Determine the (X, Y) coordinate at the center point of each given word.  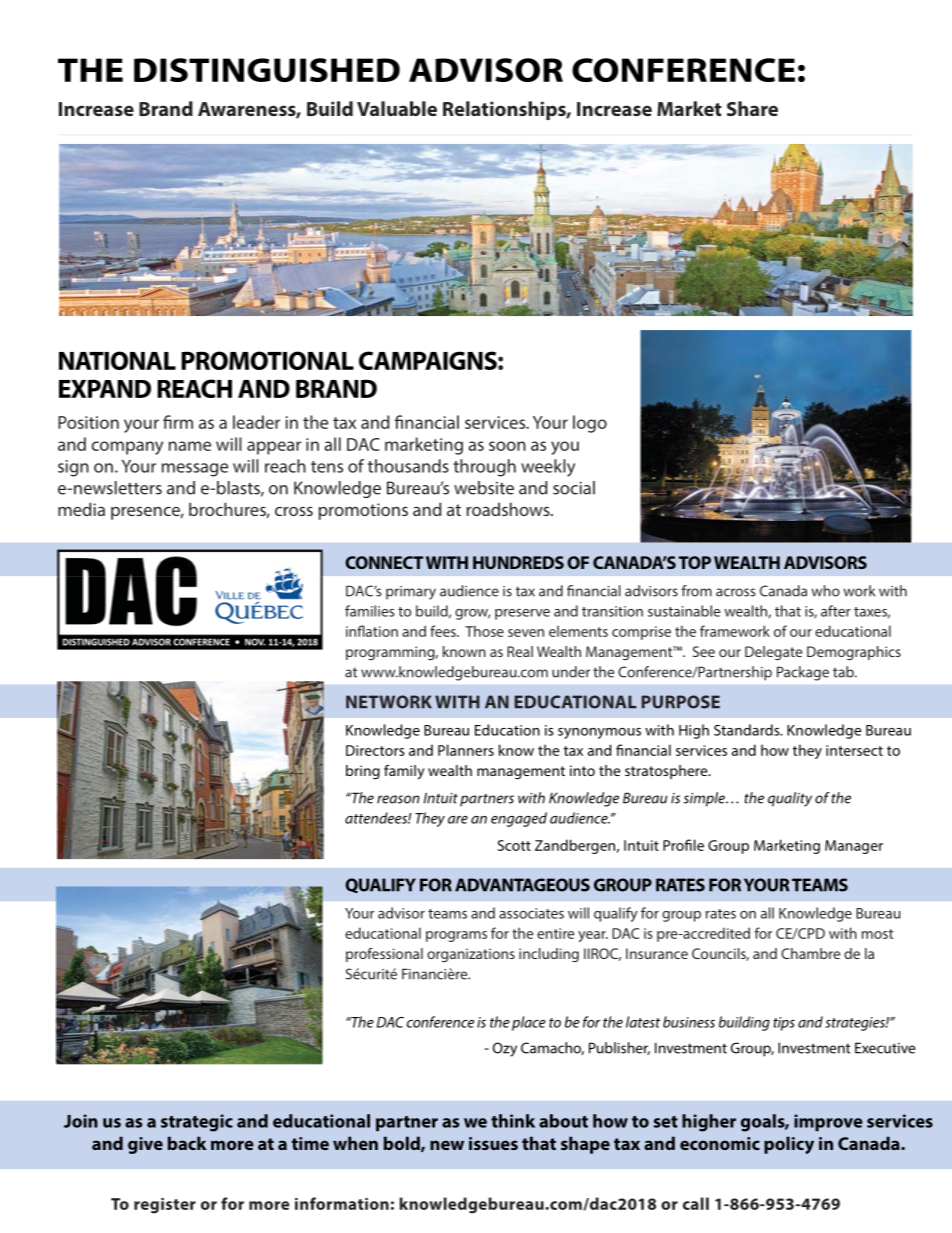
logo (590, 424)
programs (456, 936)
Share (752, 108)
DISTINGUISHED (267, 70)
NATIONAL (117, 360)
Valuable (397, 108)
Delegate (773, 653)
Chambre (810, 953)
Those (484, 631)
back (187, 1143)
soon (507, 446)
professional (384, 955)
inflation (372, 631)
